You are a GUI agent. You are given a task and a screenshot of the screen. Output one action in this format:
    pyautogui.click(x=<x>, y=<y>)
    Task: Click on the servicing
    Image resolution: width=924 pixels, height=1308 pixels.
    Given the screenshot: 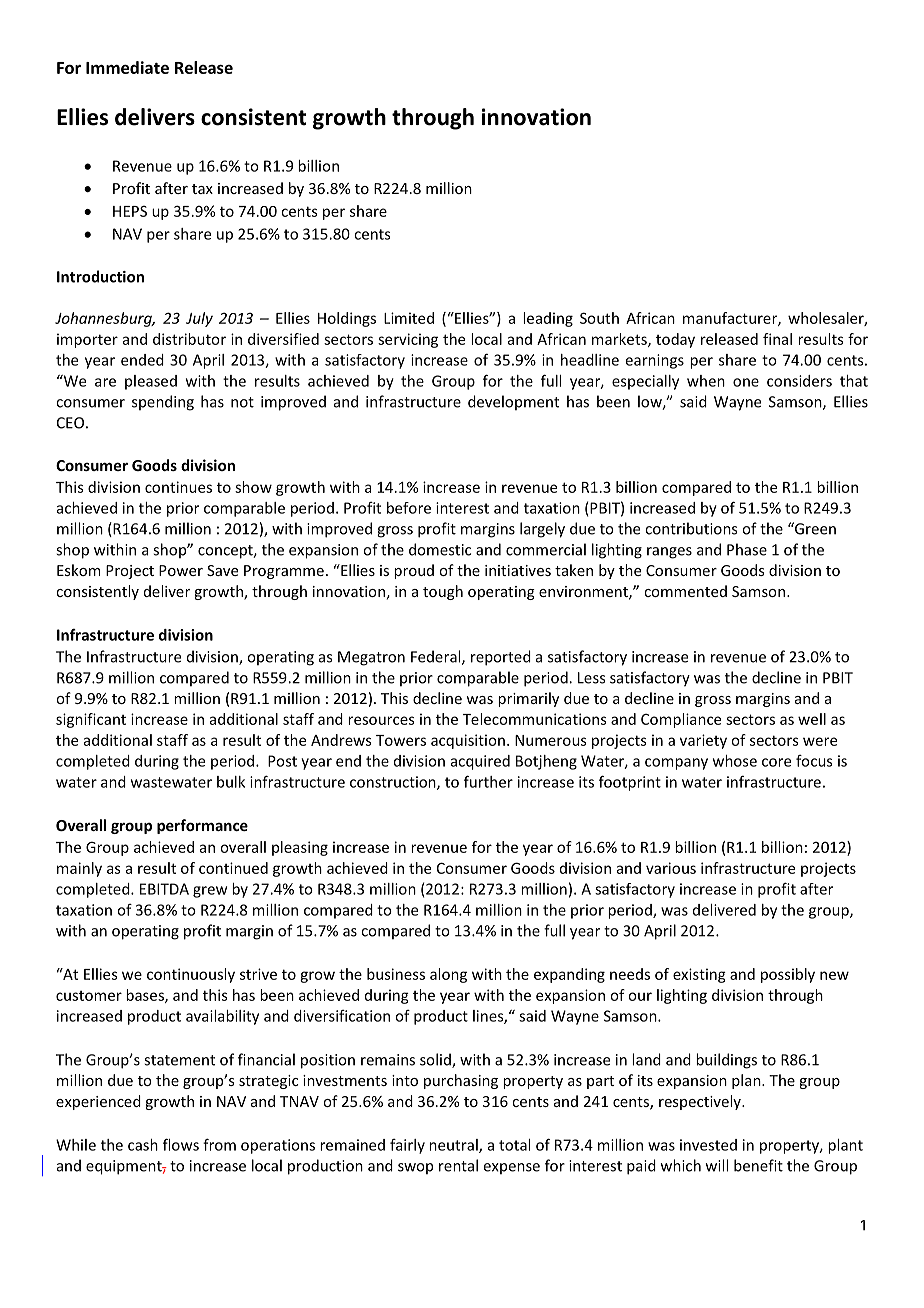 What is the action you would take?
    pyautogui.click(x=408, y=340)
